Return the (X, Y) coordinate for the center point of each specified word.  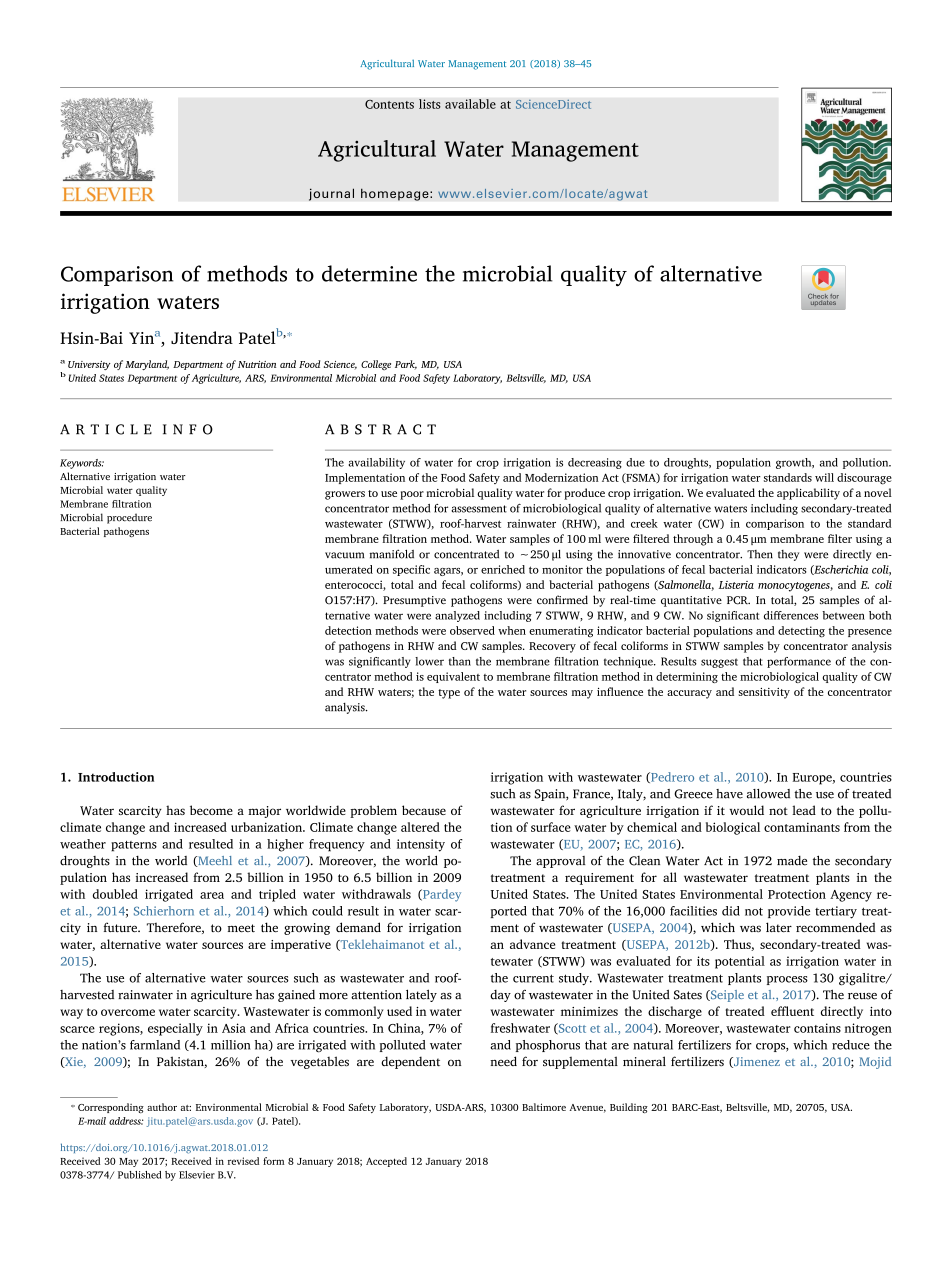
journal (331, 194)
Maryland (147, 365)
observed (472, 630)
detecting (801, 632)
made (792, 861)
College (376, 365)
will (824, 477)
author (162, 1107)
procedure (129, 518)
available (470, 104)
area (212, 895)
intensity (421, 845)
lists (430, 104)
